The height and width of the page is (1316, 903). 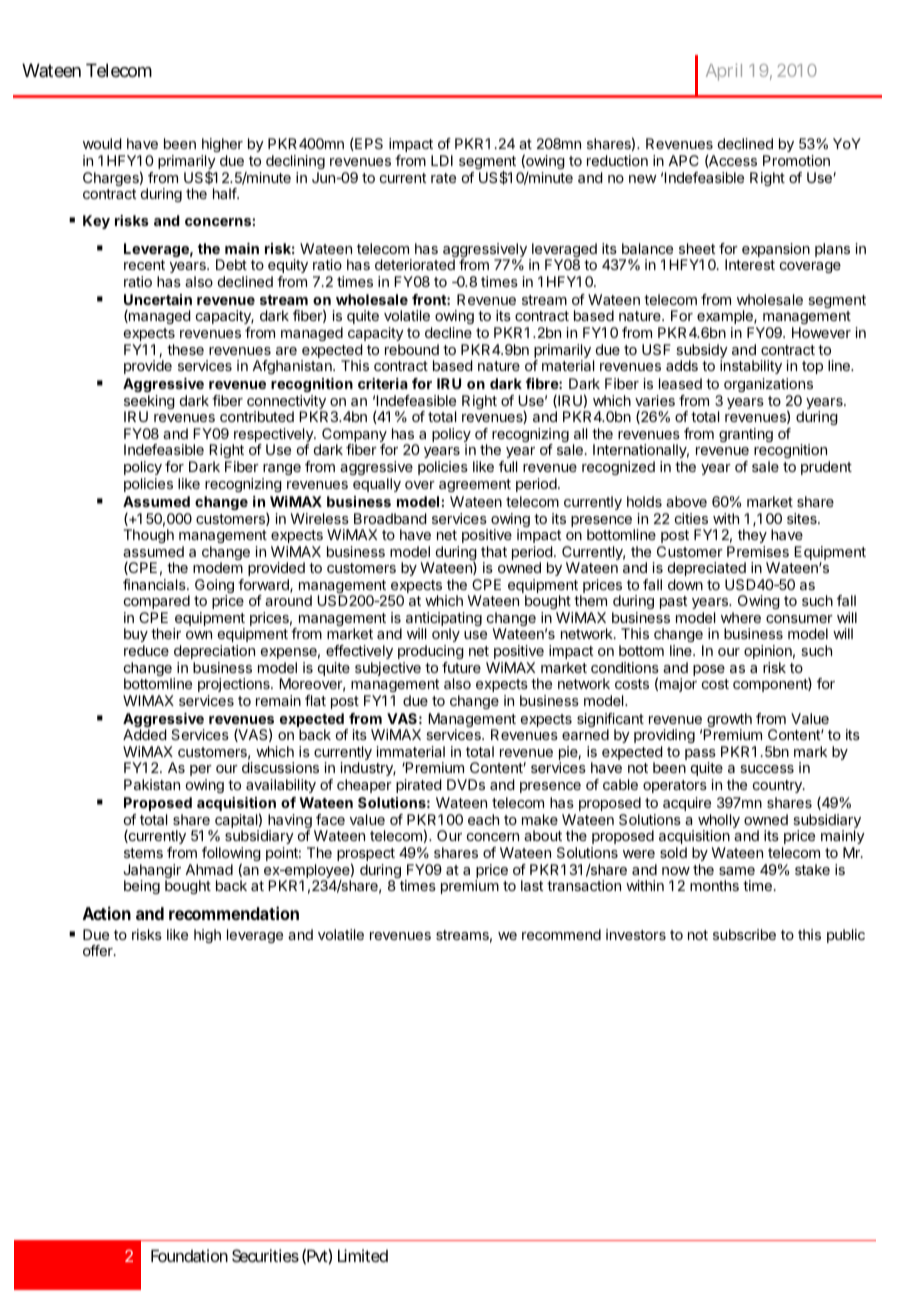 What do you see at coordinates (189, 1255) in the page?
I see `Foundation` at bounding box center [189, 1255].
